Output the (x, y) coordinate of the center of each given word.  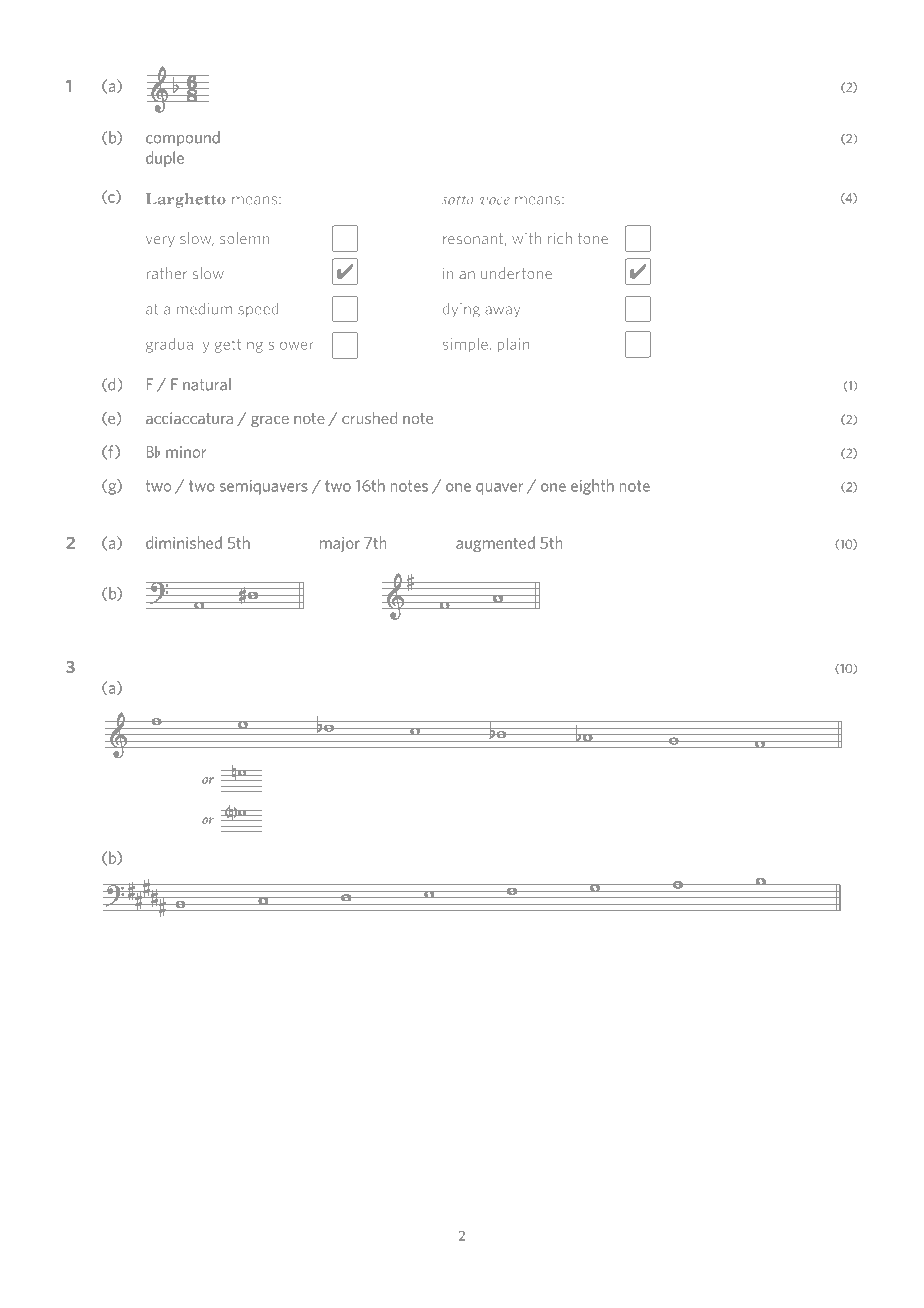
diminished (184, 542)
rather (167, 273)
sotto (458, 200)
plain (513, 345)
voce (495, 201)
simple (466, 345)
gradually (177, 345)
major (340, 544)
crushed (369, 418)
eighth (592, 487)
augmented (495, 544)
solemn (244, 238)
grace (270, 421)
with (526, 238)
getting (239, 345)
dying (461, 310)
